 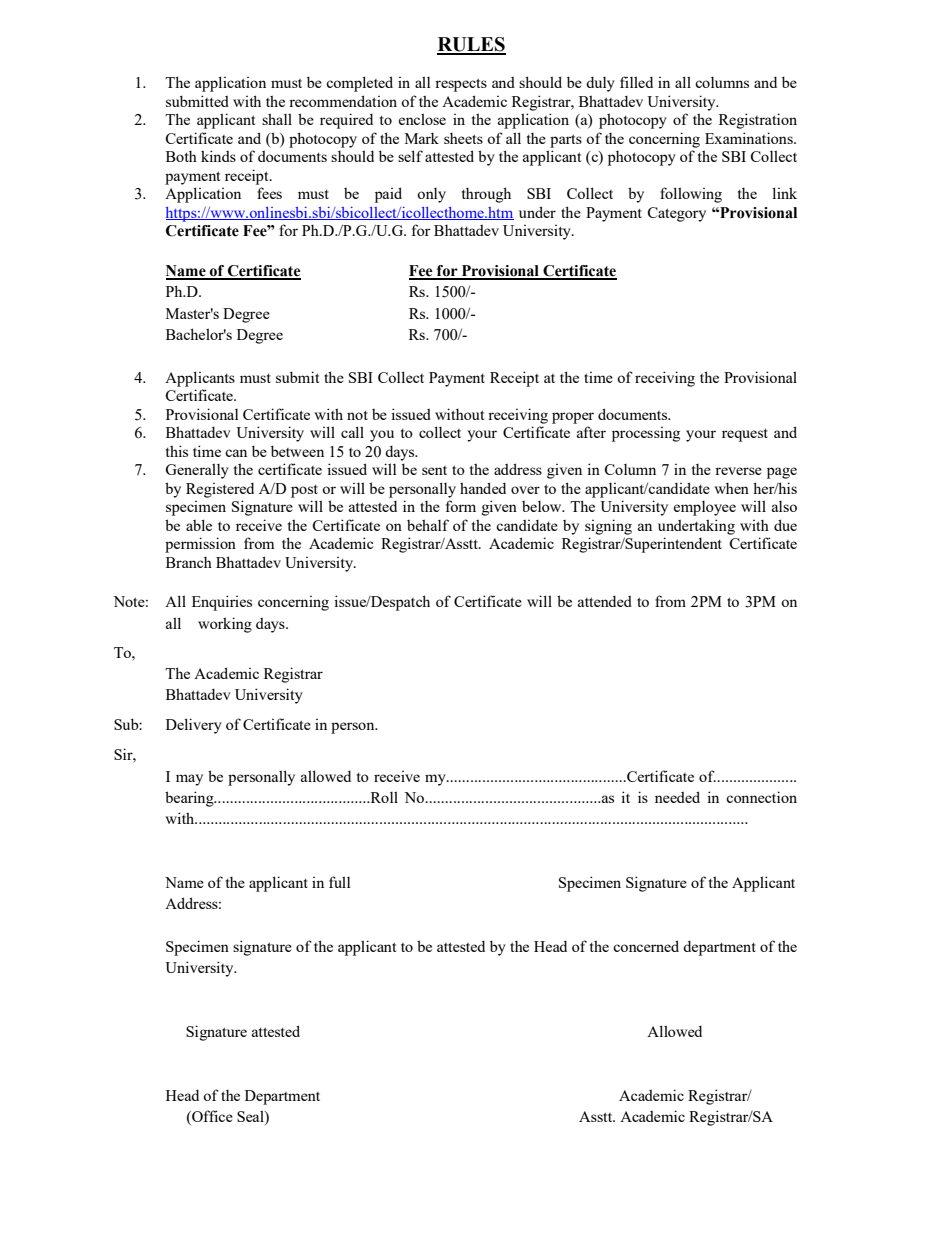 What do you see at coordinates (646, 946) in the image?
I see `concerned` at bounding box center [646, 946].
